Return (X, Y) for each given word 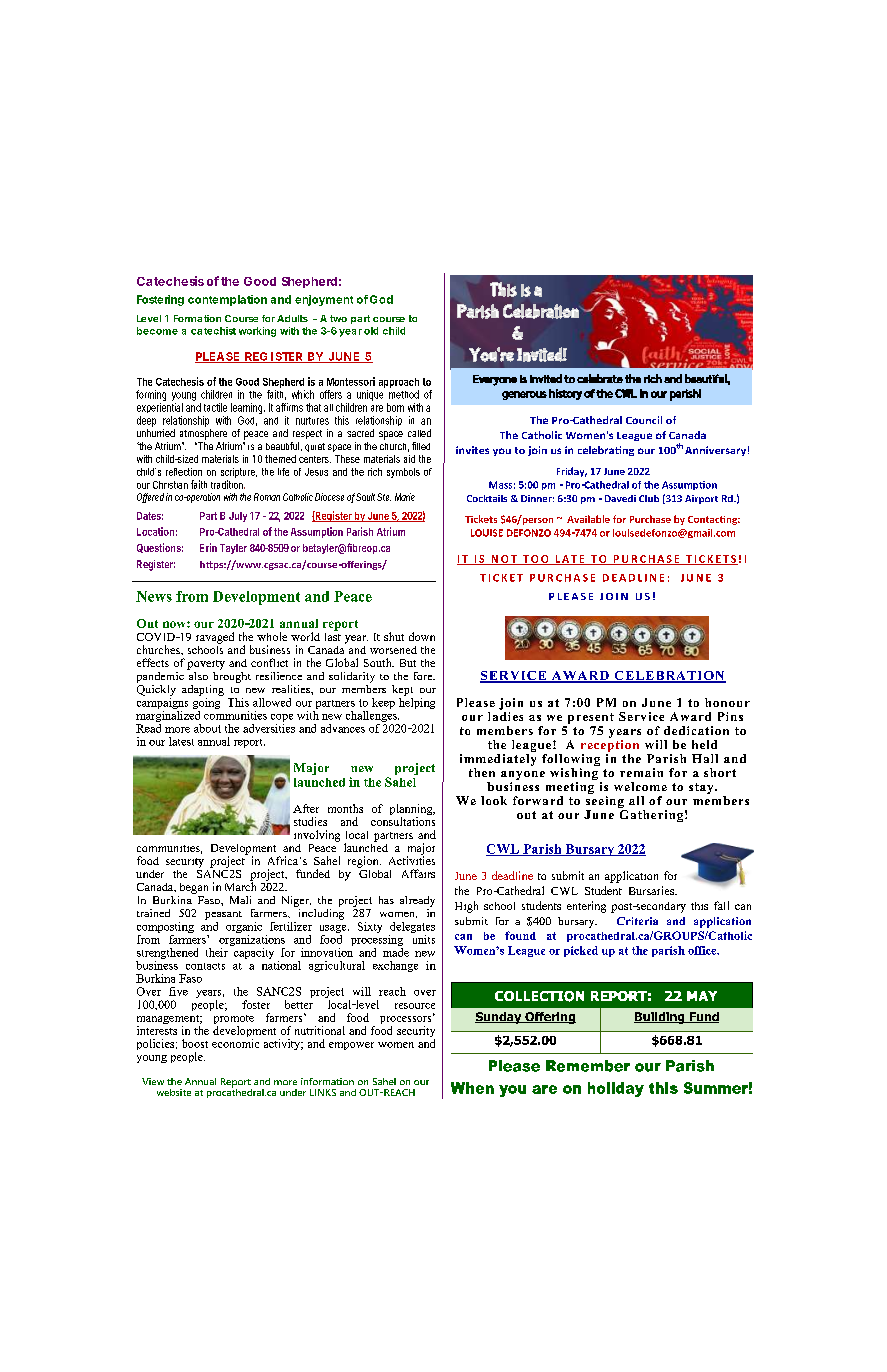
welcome (640, 786)
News (154, 596)
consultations (403, 821)
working (257, 332)
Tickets (481, 519)
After (306, 808)
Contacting (714, 520)
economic (235, 1043)
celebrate (600, 378)
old (371, 331)
